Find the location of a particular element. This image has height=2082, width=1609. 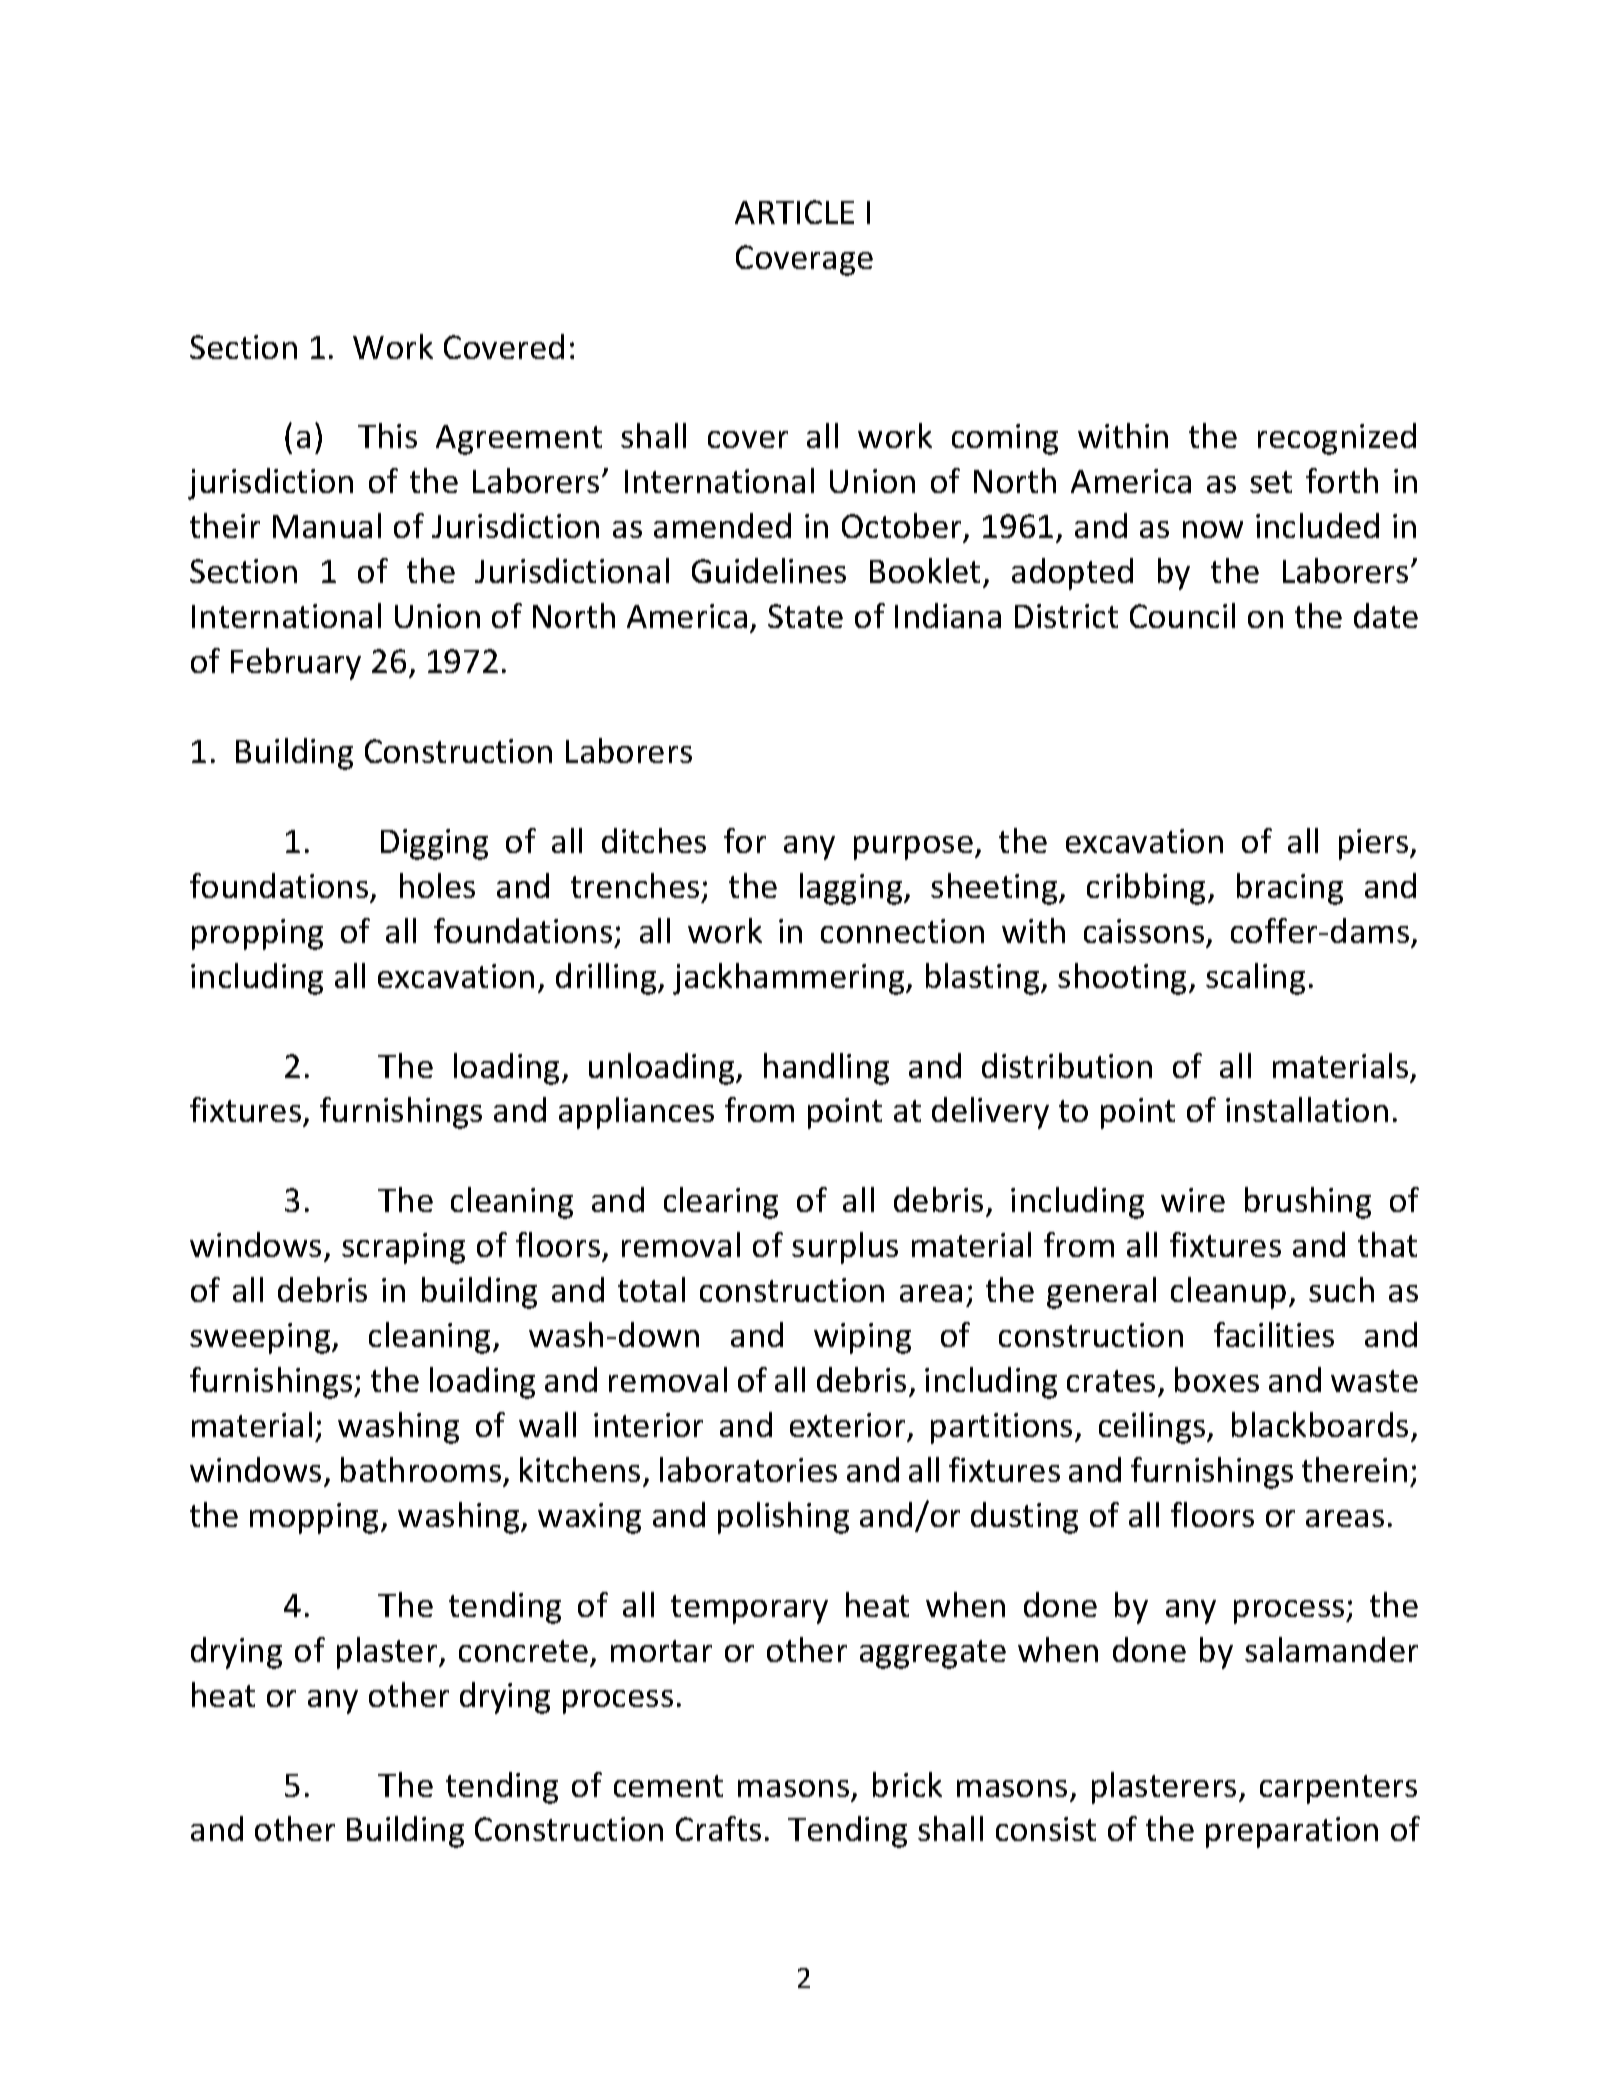

piers is located at coordinates (1375, 844).
